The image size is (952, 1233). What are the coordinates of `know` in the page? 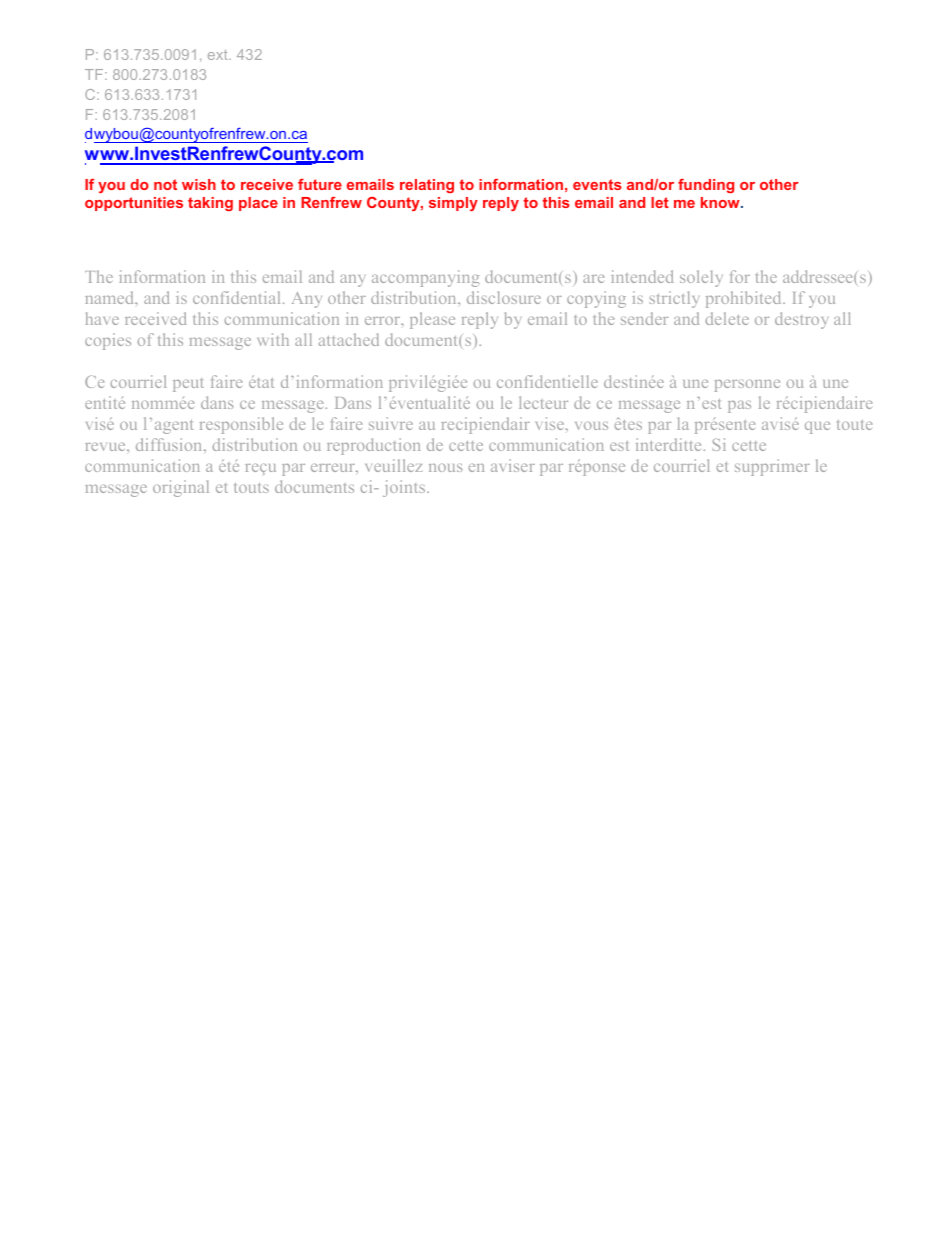 It's located at (721, 202).
